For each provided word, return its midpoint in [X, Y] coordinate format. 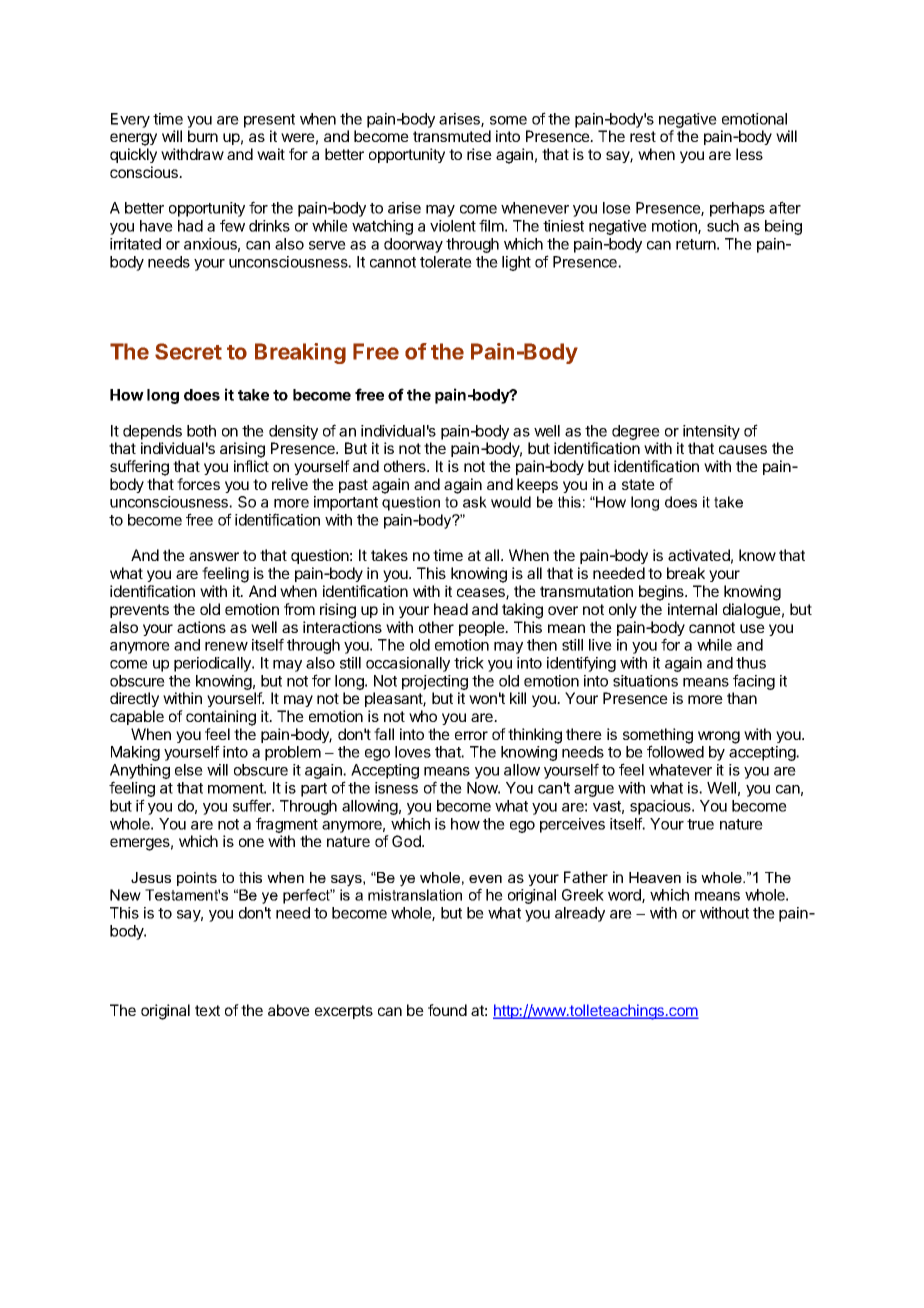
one [251, 842]
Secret [188, 351]
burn [203, 136]
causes [743, 449]
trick [469, 663]
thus [751, 663]
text [207, 1010]
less [749, 154]
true [700, 824]
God [407, 841]
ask [475, 502]
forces [198, 484]
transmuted [452, 136]
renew [226, 646]
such [723, 226]
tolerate [446, 262]
